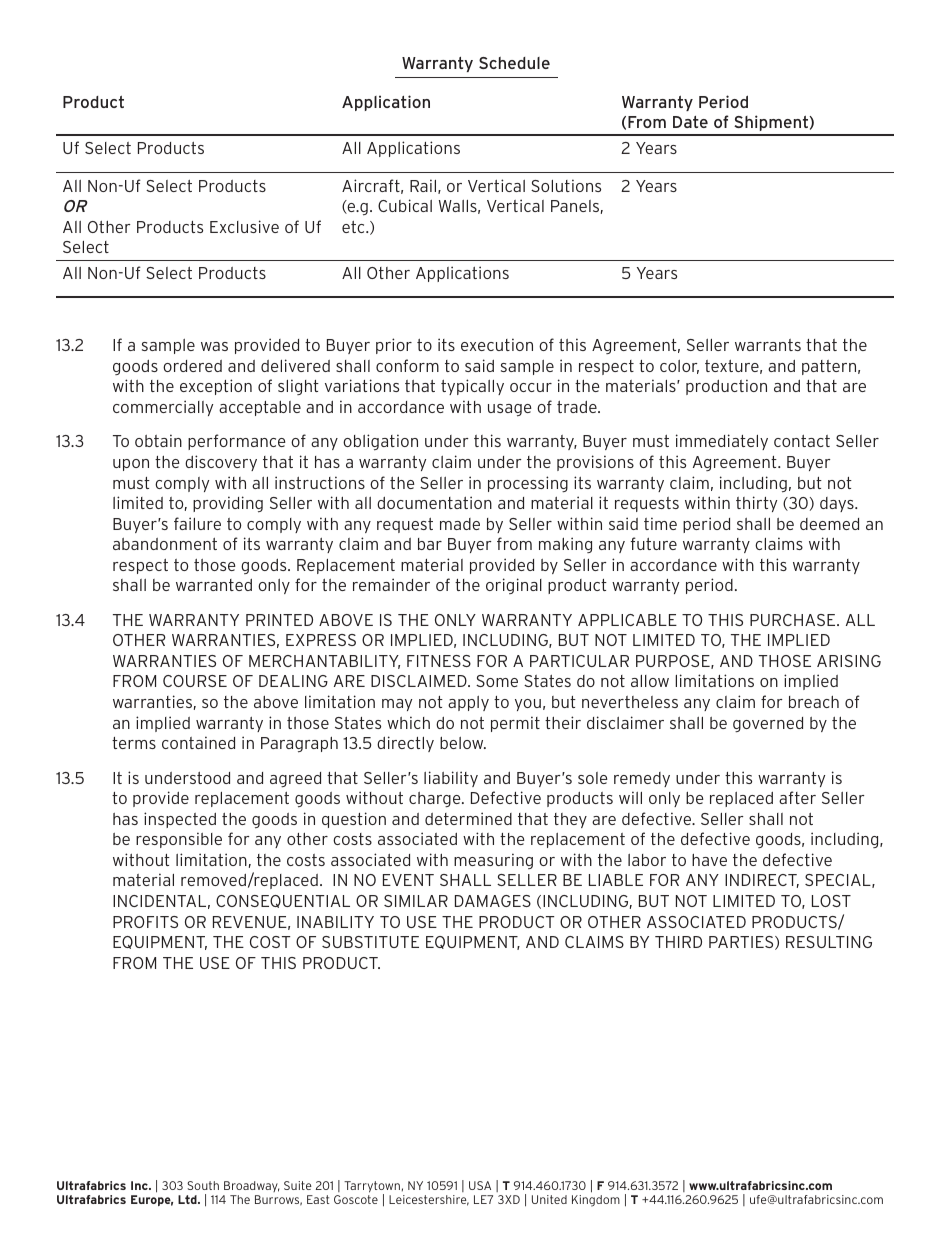 The height and width of the screenshot is (1233, 952). What do you see at coordinates (797, 797) in the screenshot?
I see `after` at bounding box center [797, 797].
